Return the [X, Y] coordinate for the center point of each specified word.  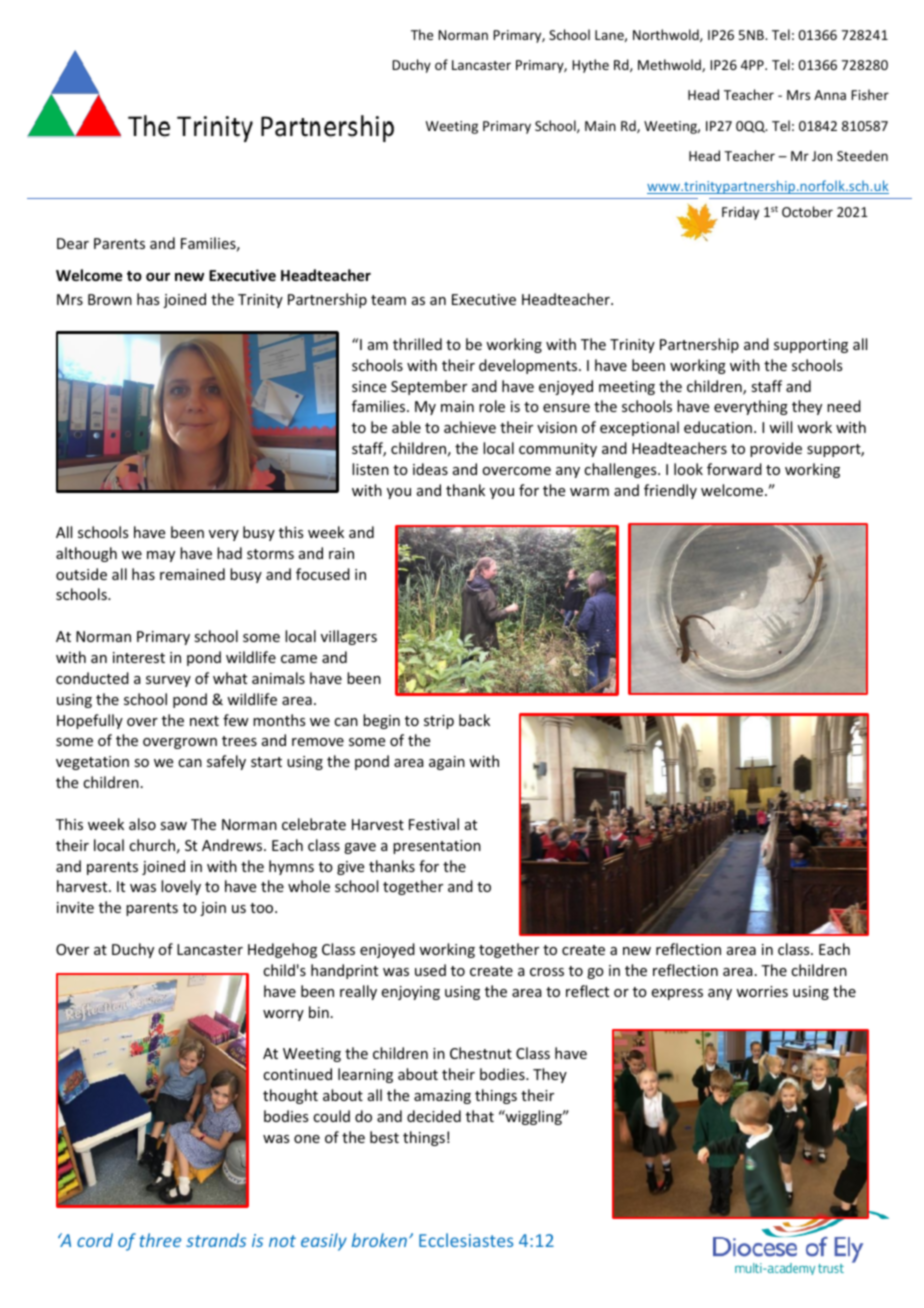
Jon [822, 156]
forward [734, 469]
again [447, 763]
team [388, 300]
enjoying [411, 993]
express [677, 994]
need [844, 406]
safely [226, 762]
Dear [73, 243]
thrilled [417, 344]
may [161, 556]
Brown [110, 299]
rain [341, 553]
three [160, 1240]
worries [762, 991]
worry [283, 1015]
